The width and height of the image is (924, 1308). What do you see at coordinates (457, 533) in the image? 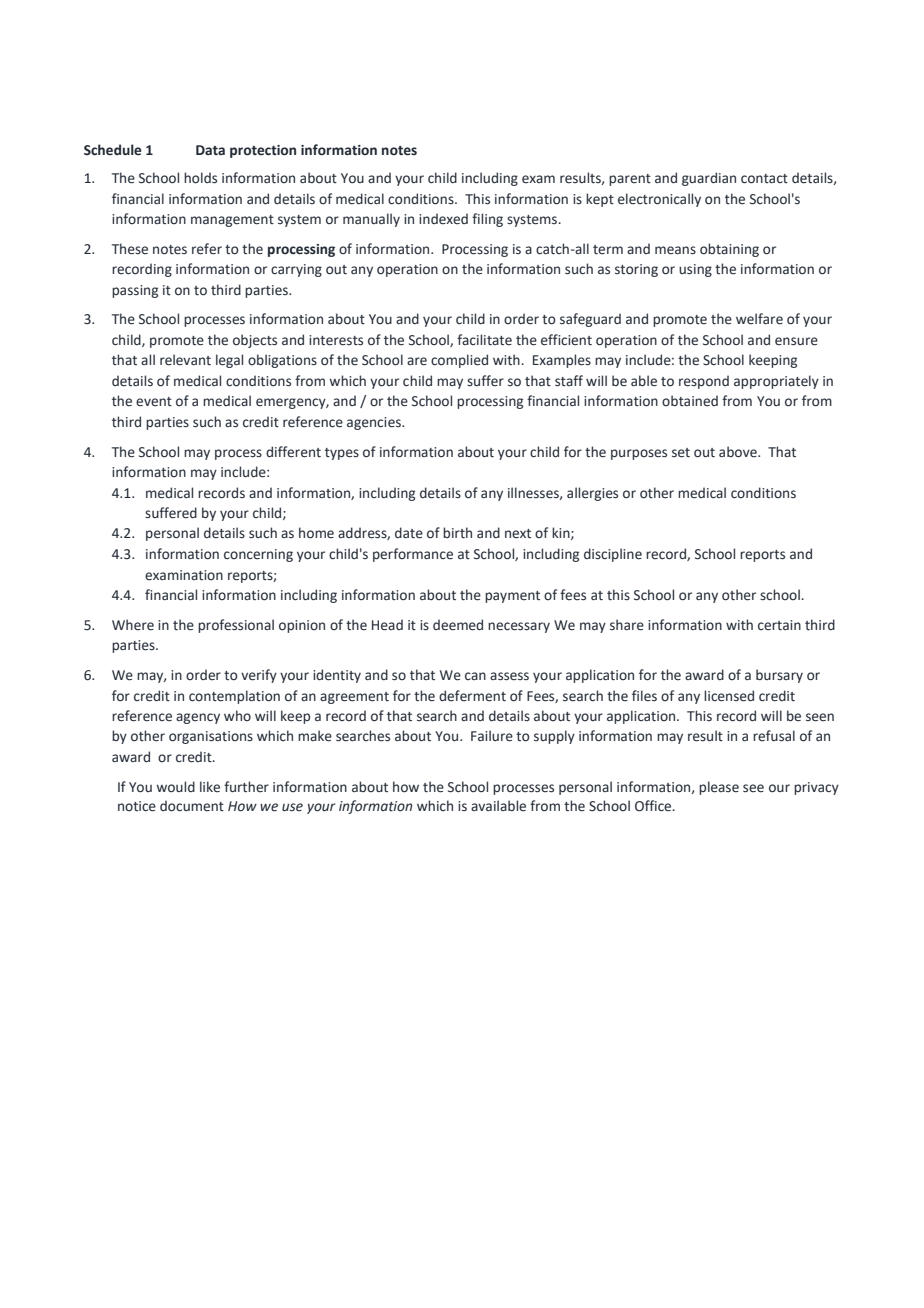
I see `birth` at bounding box center [457, 533].
